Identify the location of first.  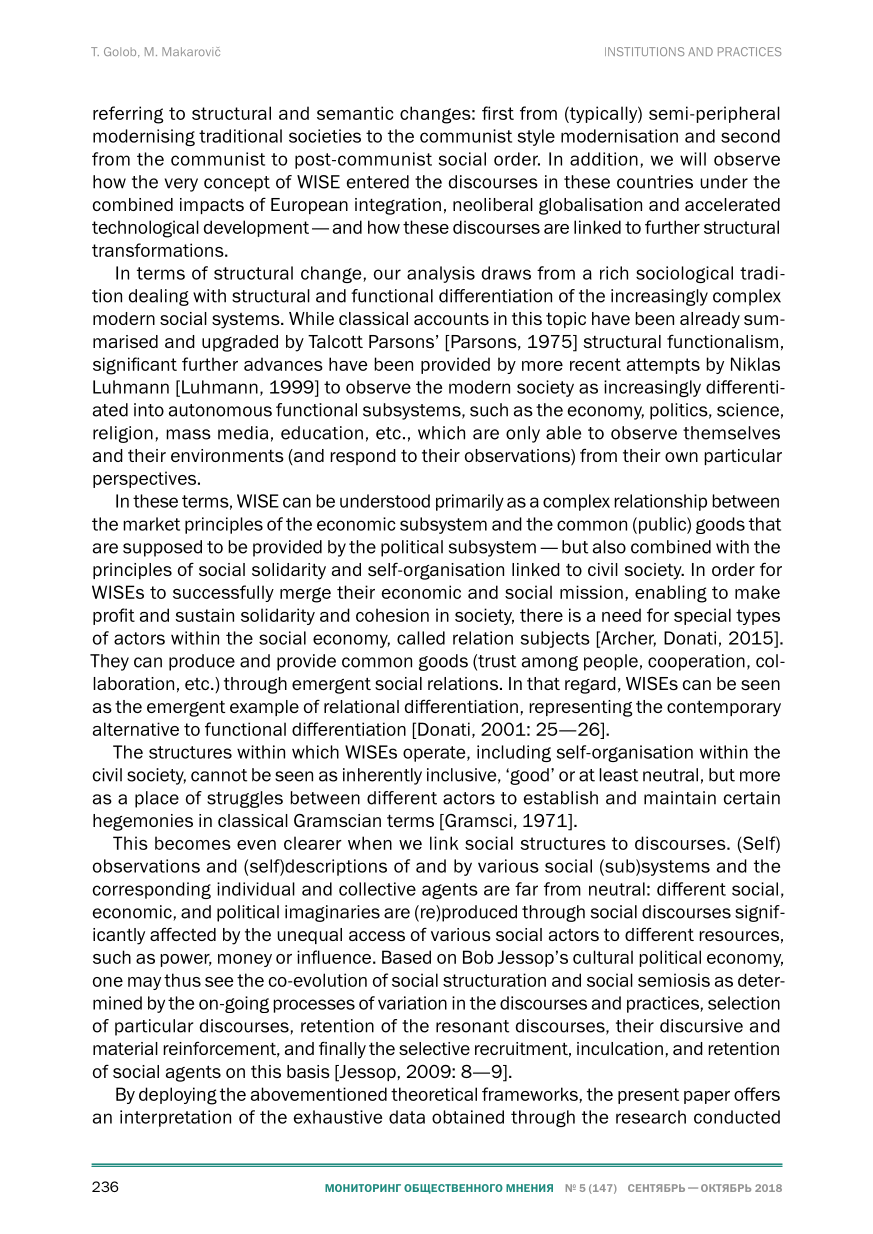
(498, 113).
